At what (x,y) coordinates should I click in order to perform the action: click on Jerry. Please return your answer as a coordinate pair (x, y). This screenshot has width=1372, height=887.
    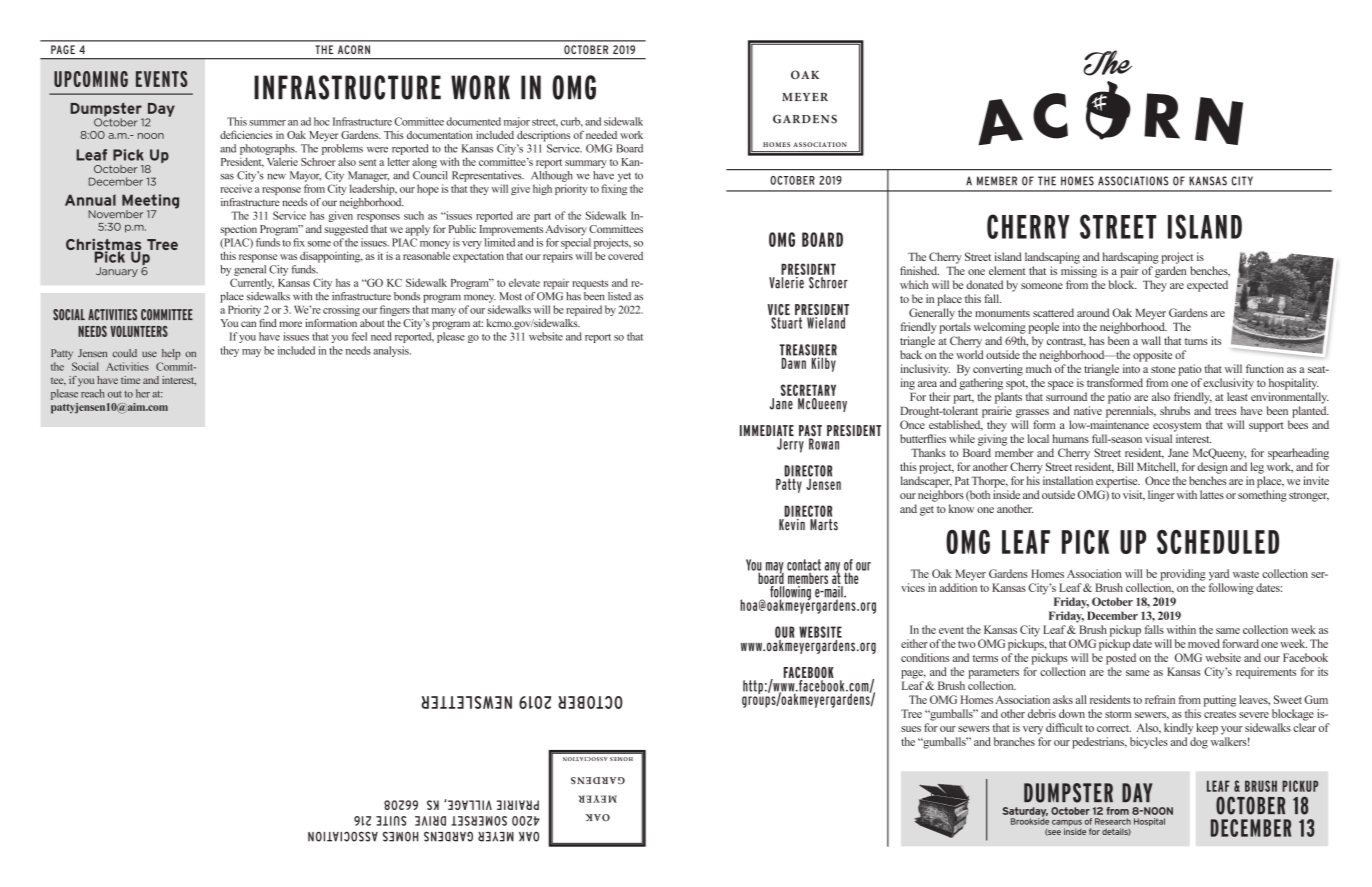
    Looking at the image, I should click on (790, 445).
